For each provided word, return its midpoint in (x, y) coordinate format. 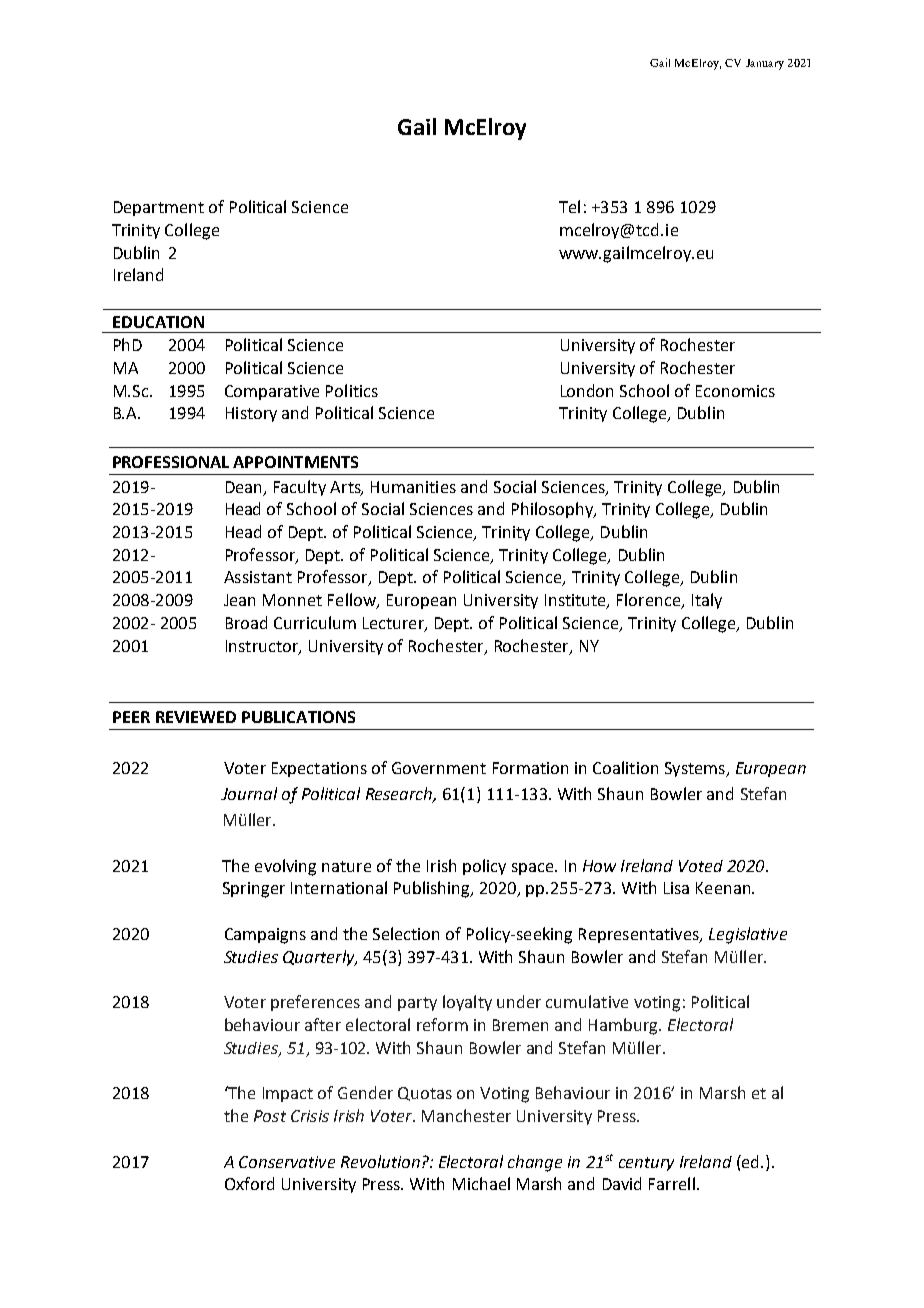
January (765, 64)
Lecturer (394, 624)
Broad (246, 622)
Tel (569, 206)
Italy (707, 601)
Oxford (249, 1183)
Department (159, 208)
